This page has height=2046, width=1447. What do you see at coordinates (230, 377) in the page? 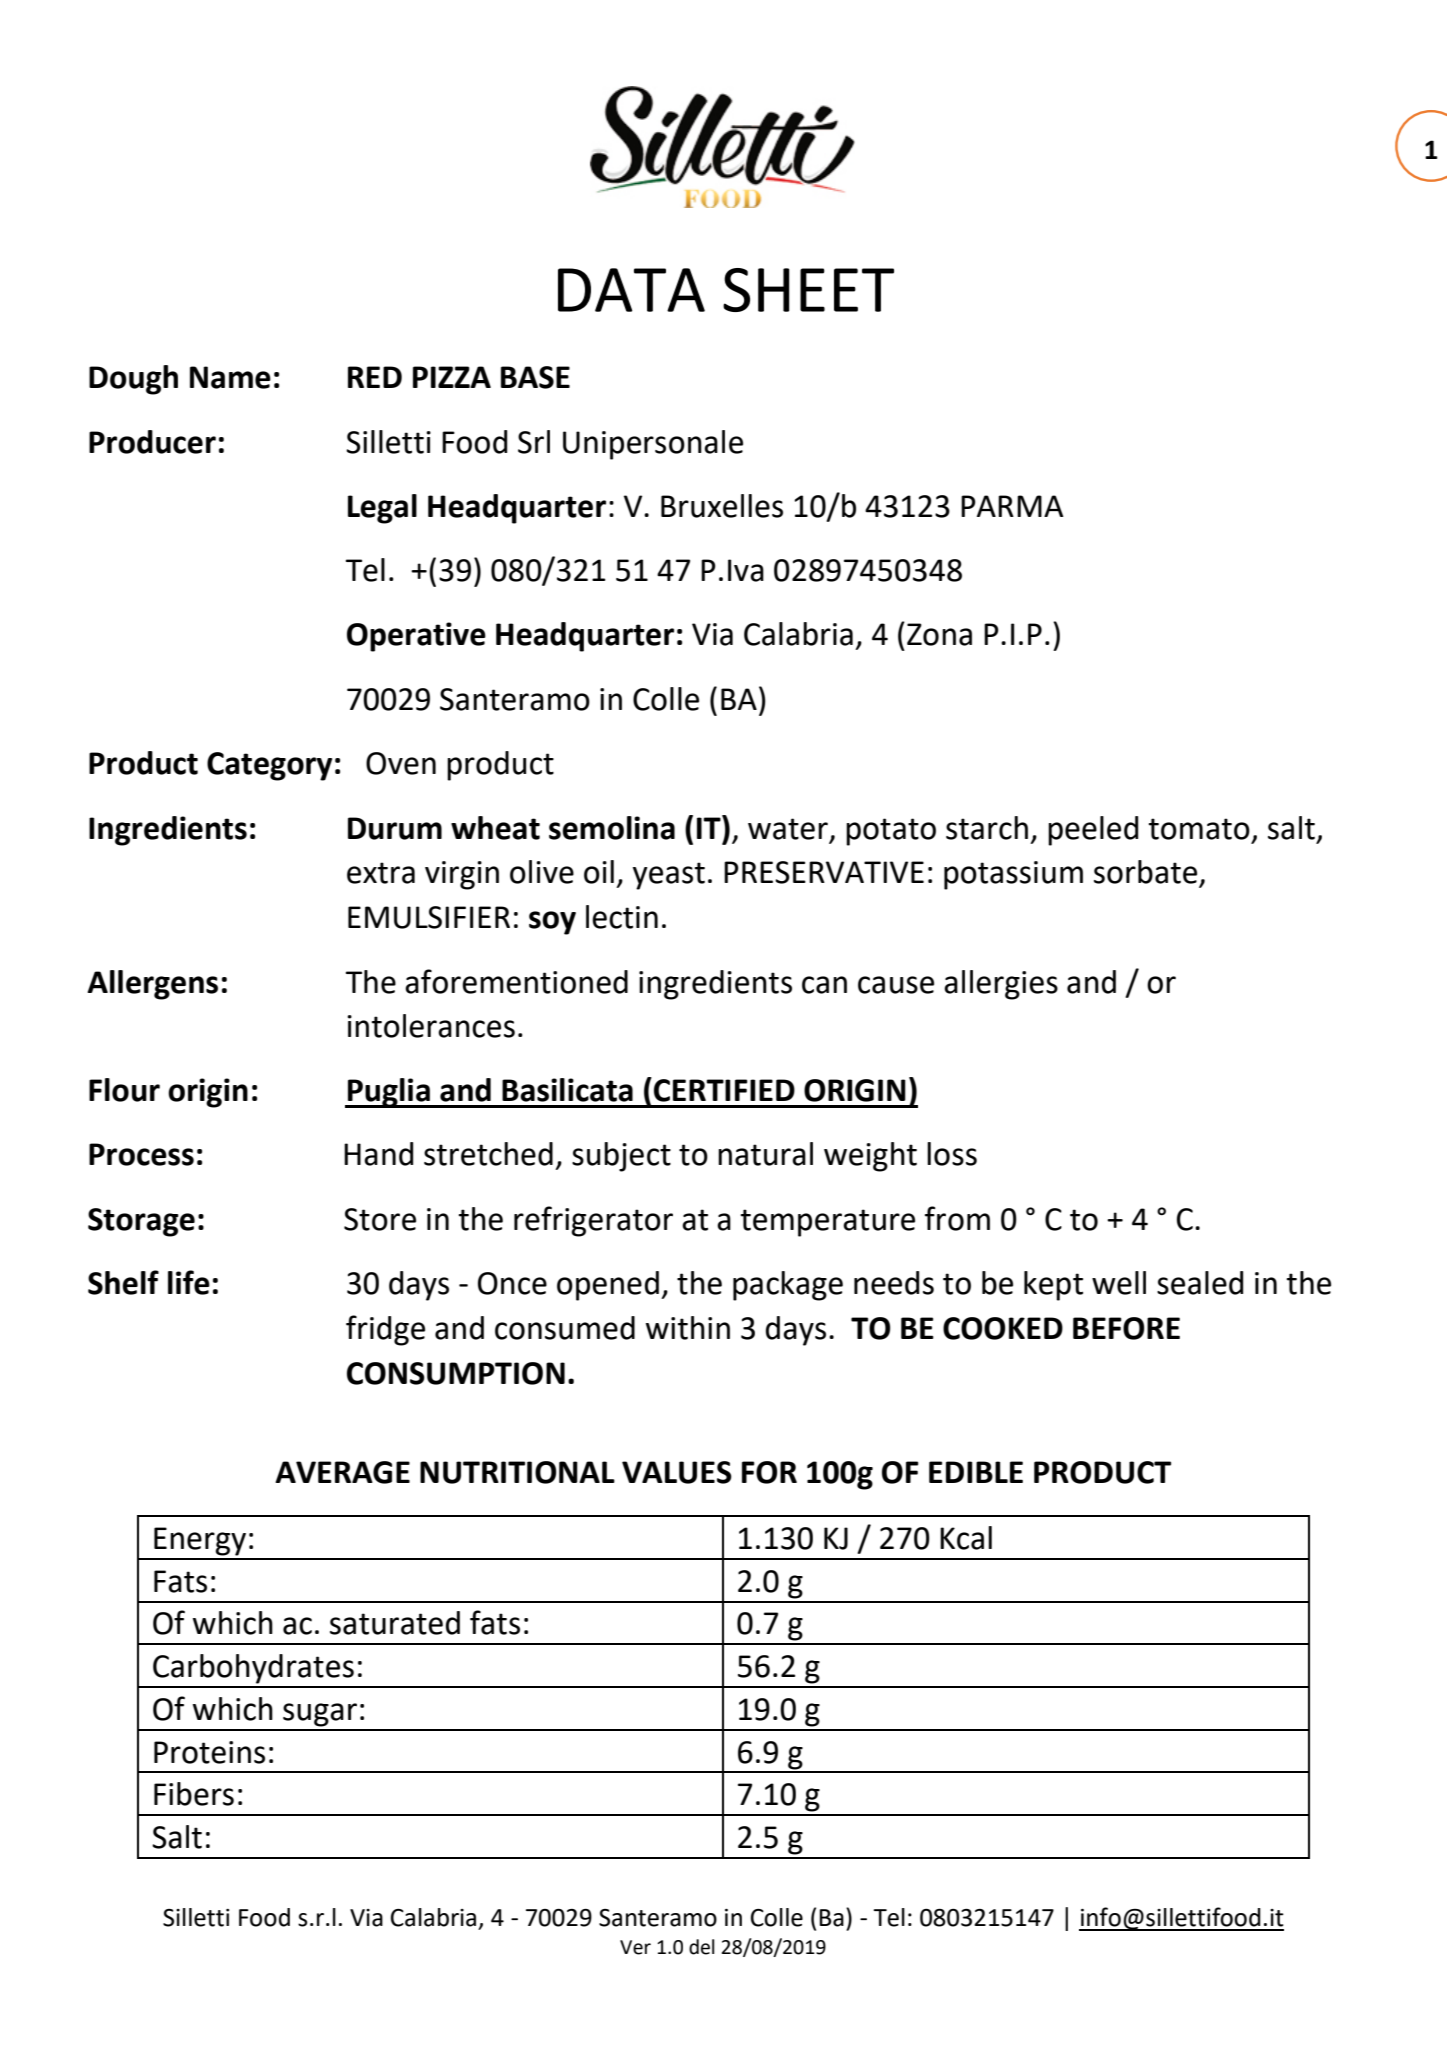
I see `Name` at bounding box center [230, 377].
